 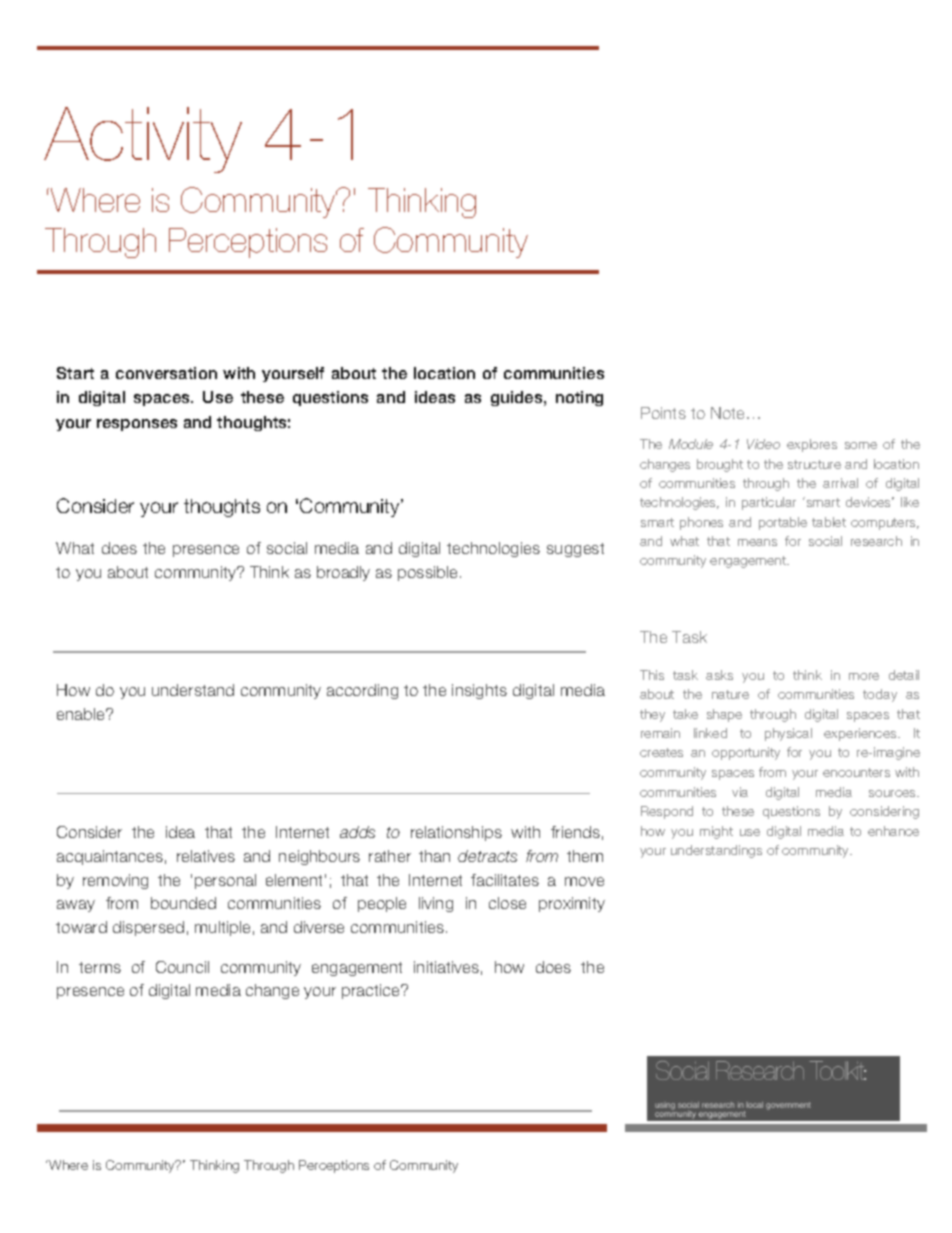 I want to click on arrival, so click(x=840, y=483).
